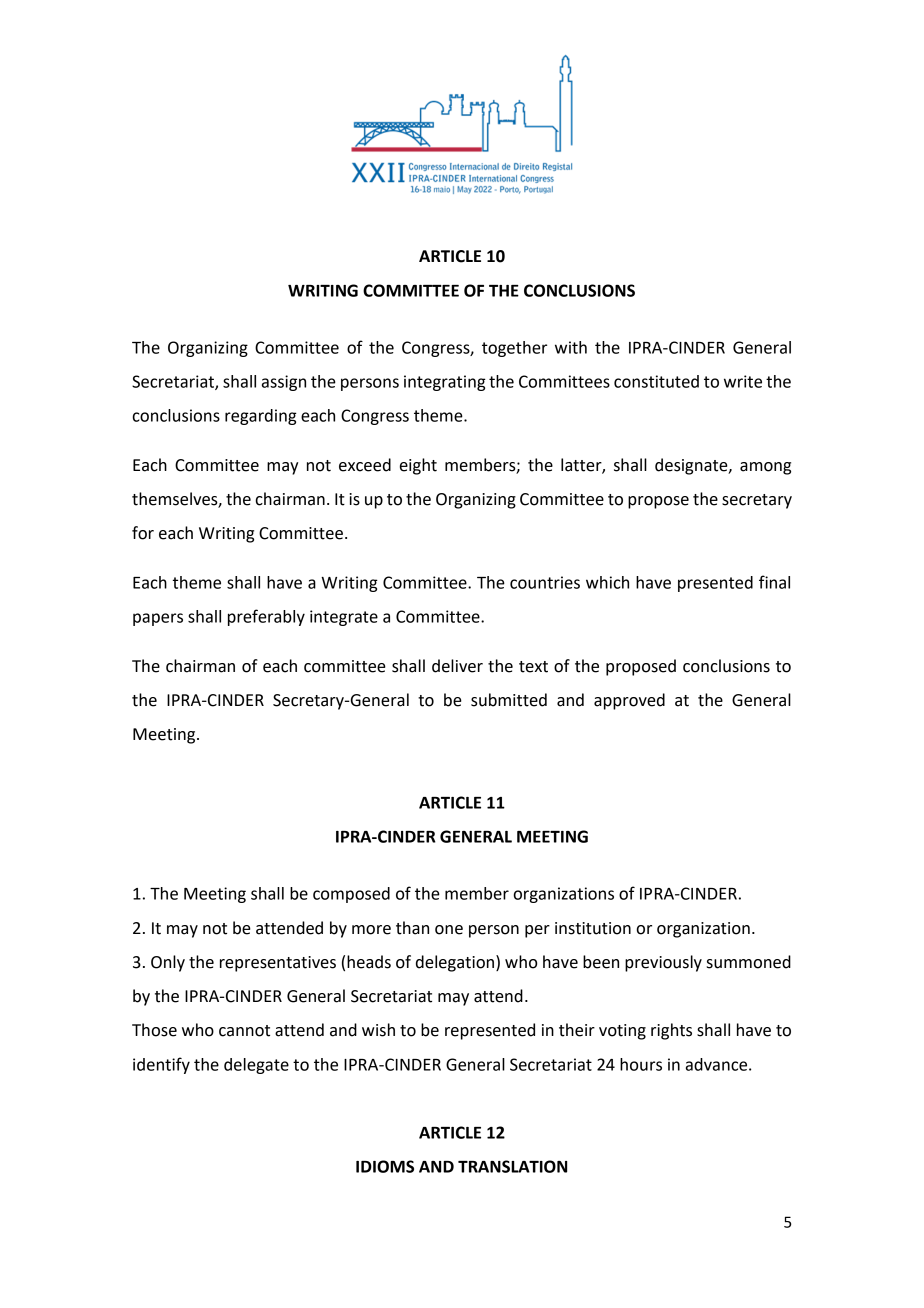  I want to click on previously, so click(663, 963).
